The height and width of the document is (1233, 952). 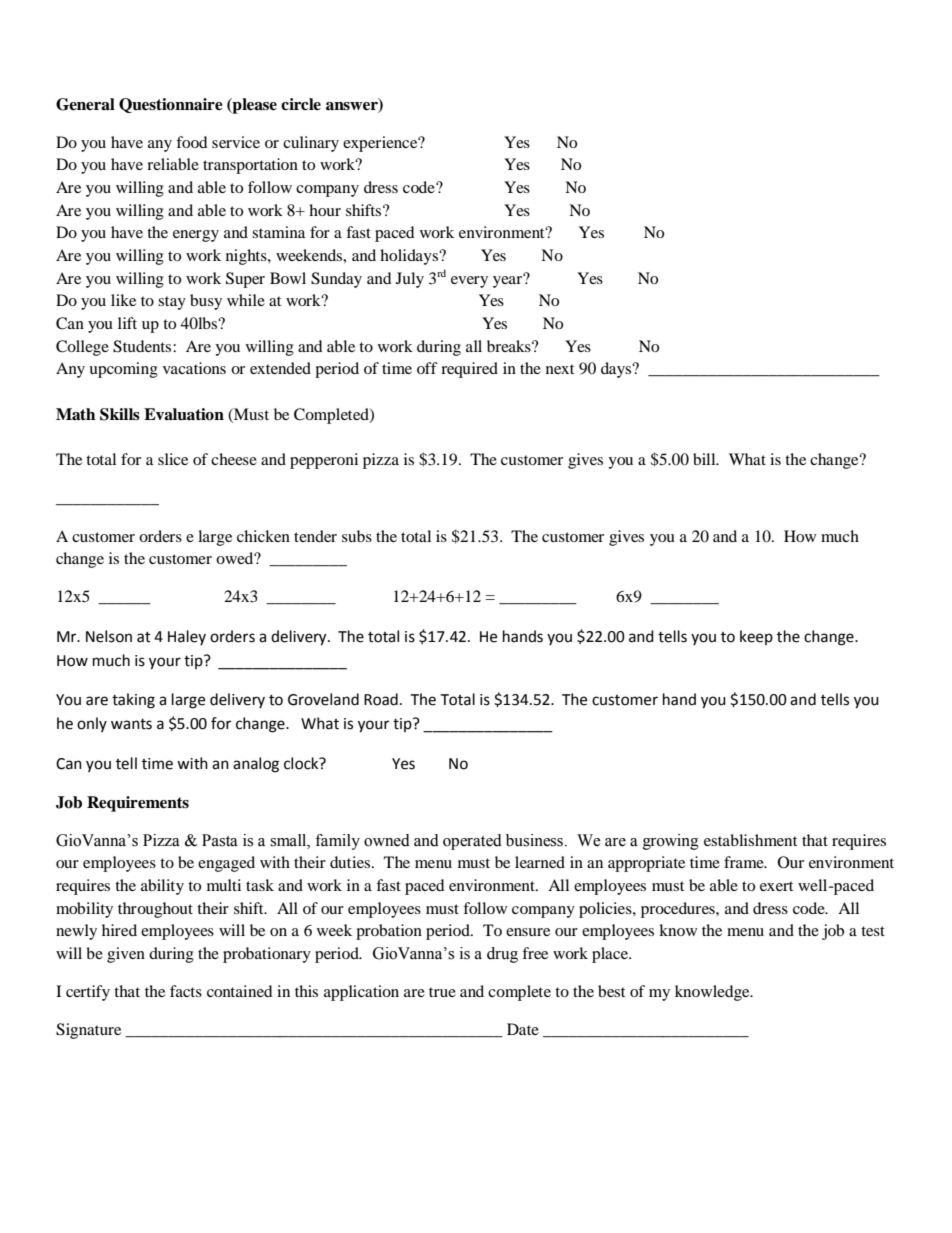 I want to click on facts, so click(x=186, y=991).
